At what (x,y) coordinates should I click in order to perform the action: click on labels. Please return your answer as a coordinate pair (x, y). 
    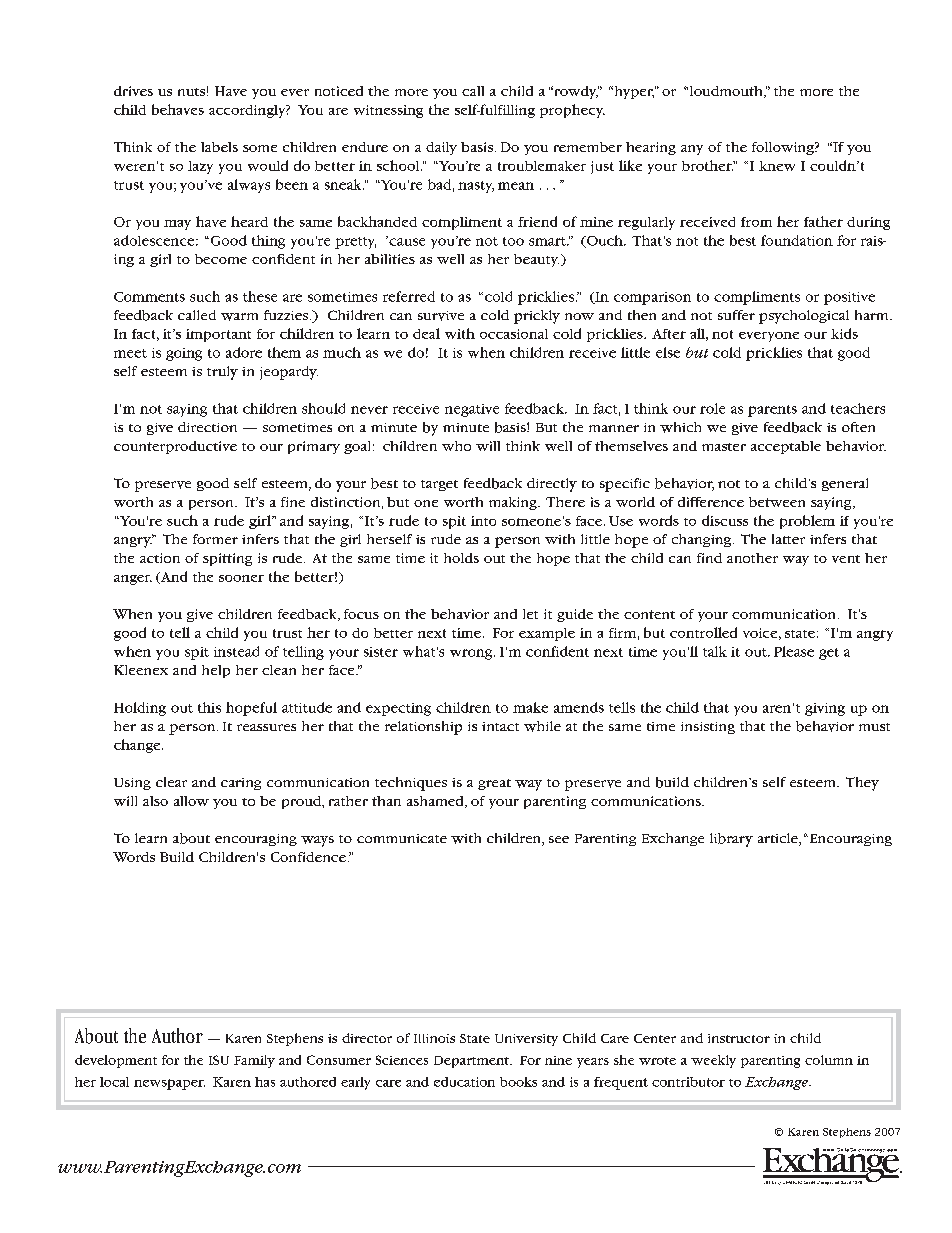
    Looking at the image, I should click on (219, 147).
